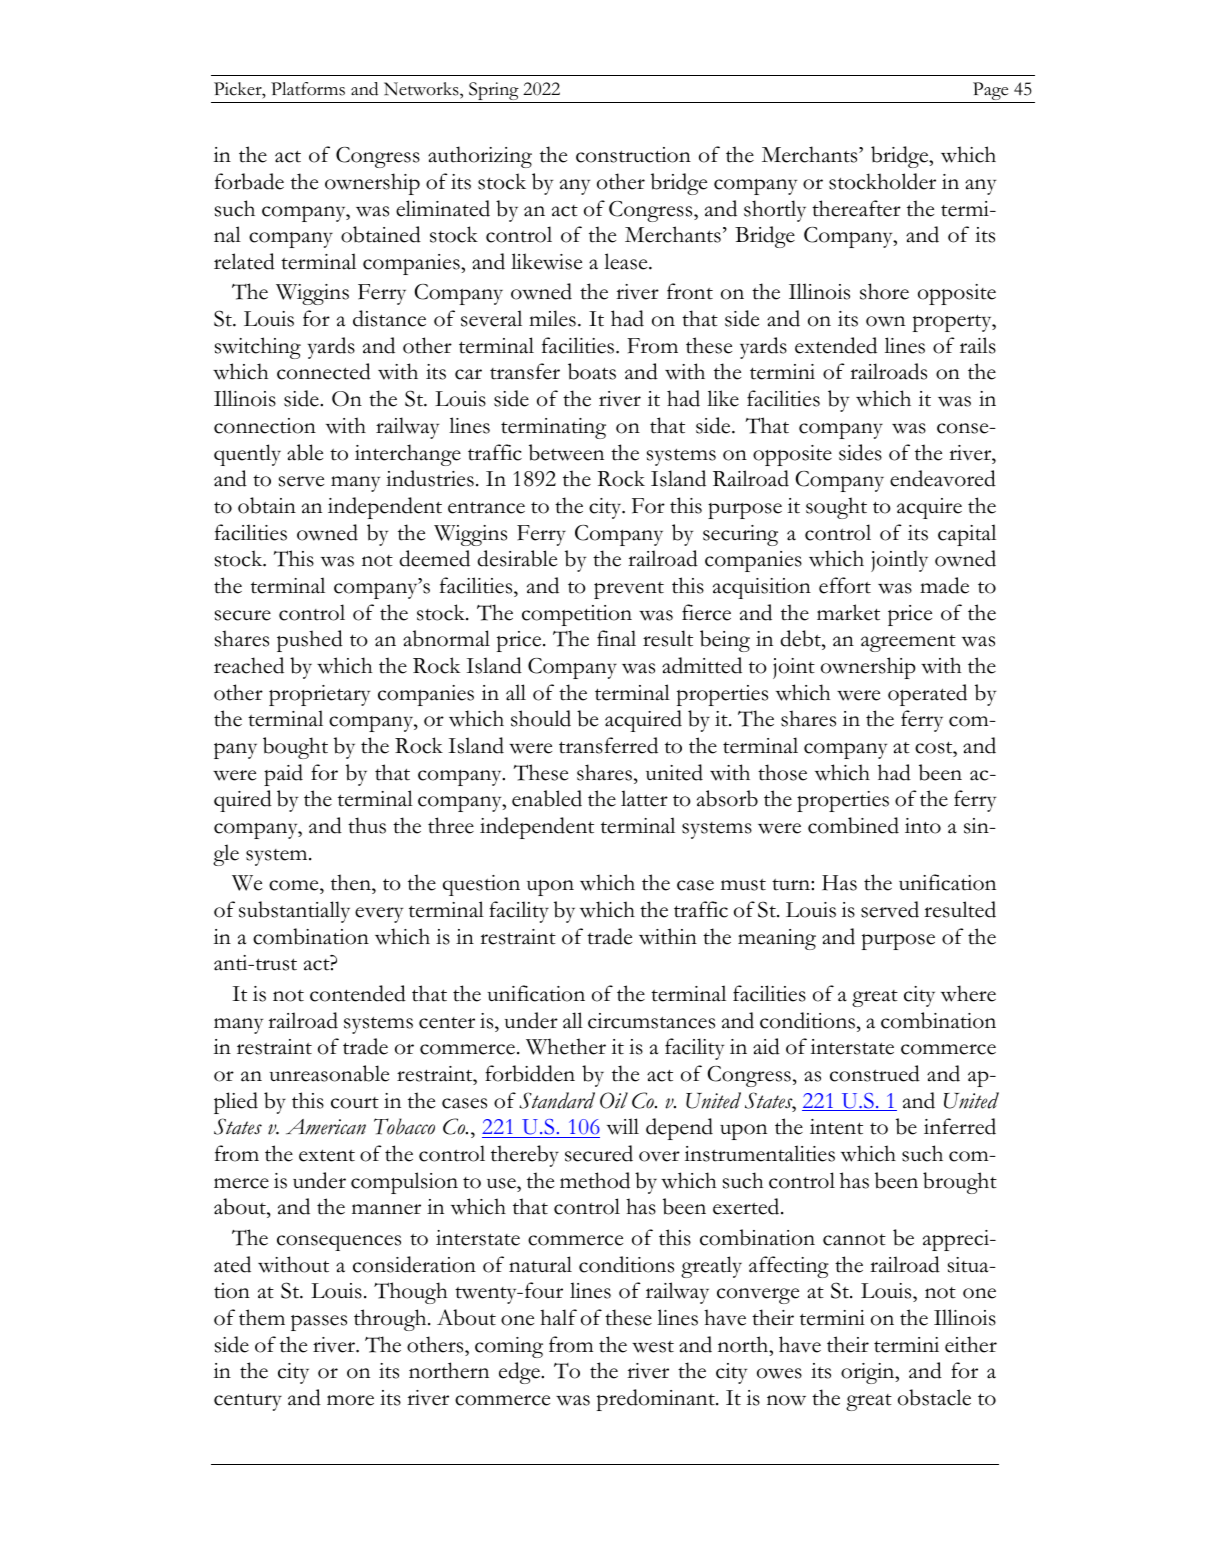 Image resolution: width=1210 pixels, height=1565 pixels. I want to click on Page, so click(991, 92).
